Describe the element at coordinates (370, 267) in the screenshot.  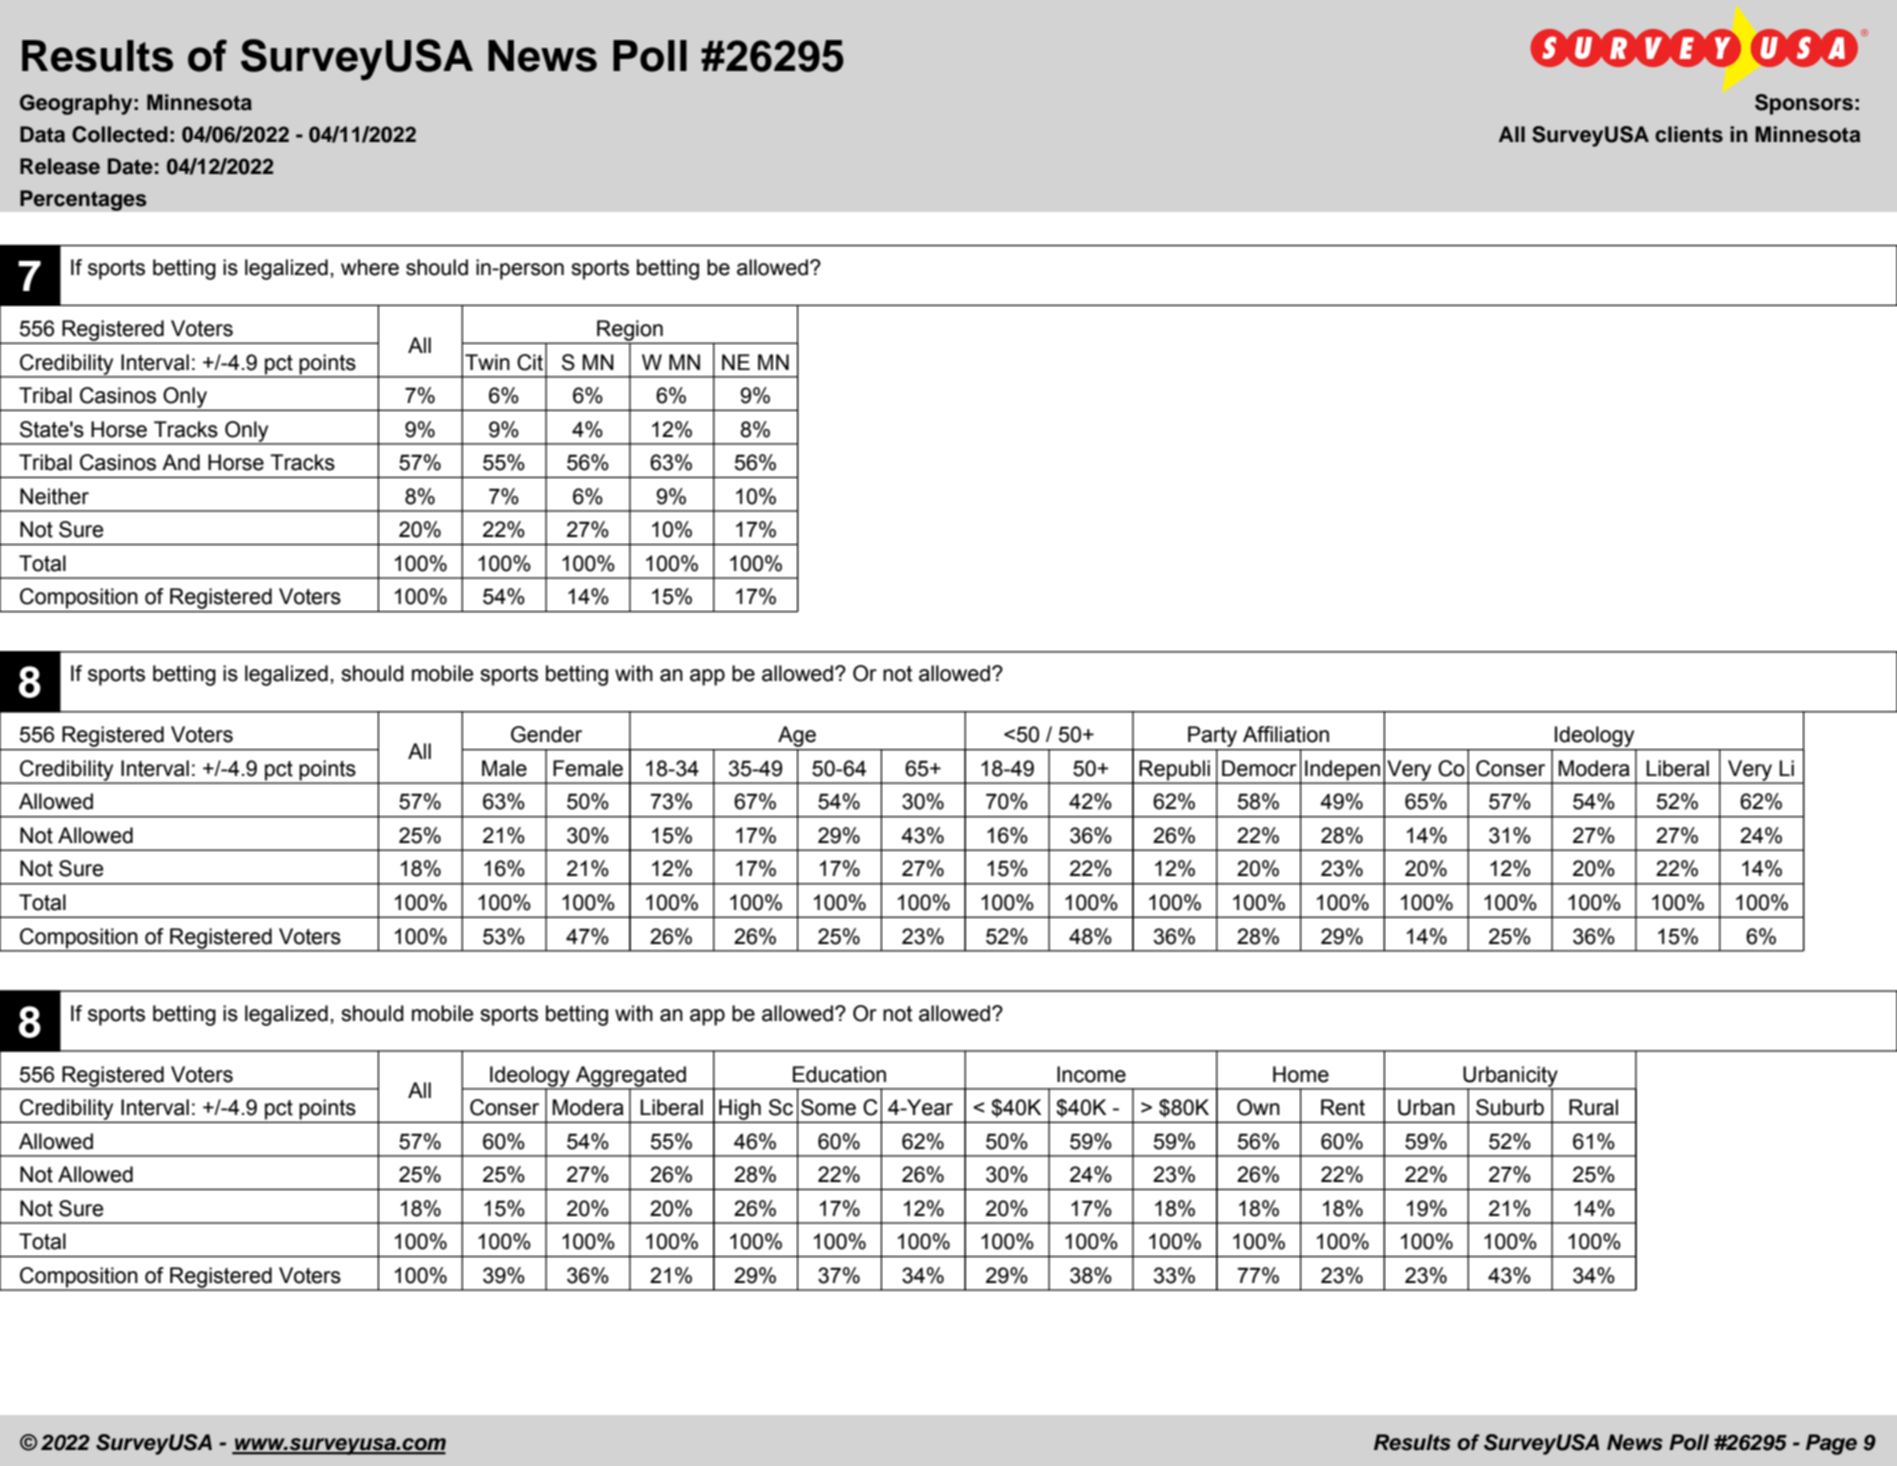
I see `where` at that location.
